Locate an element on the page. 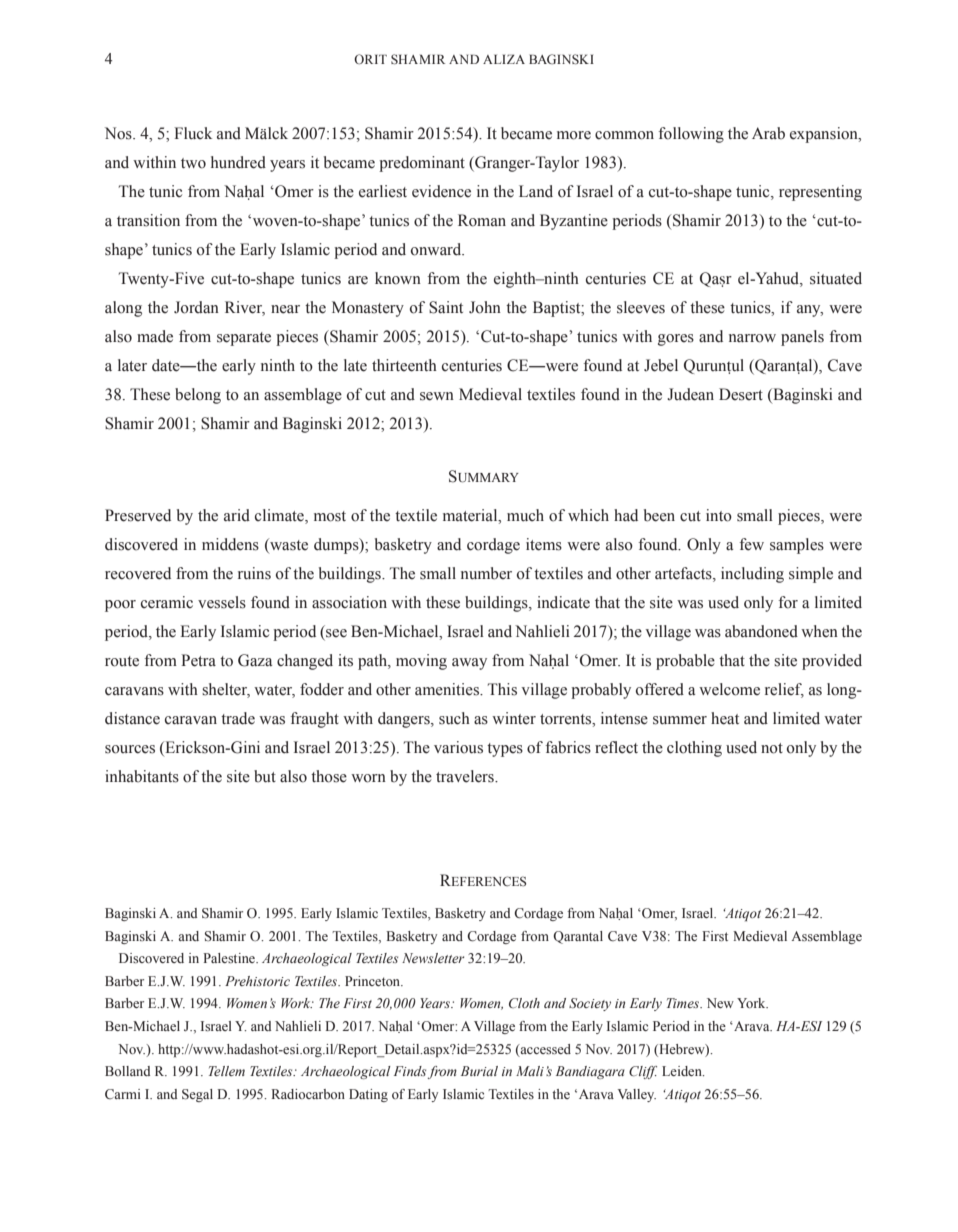 The height and width of the document is (1232, 958). York is located at coordinates (752, 1003).
